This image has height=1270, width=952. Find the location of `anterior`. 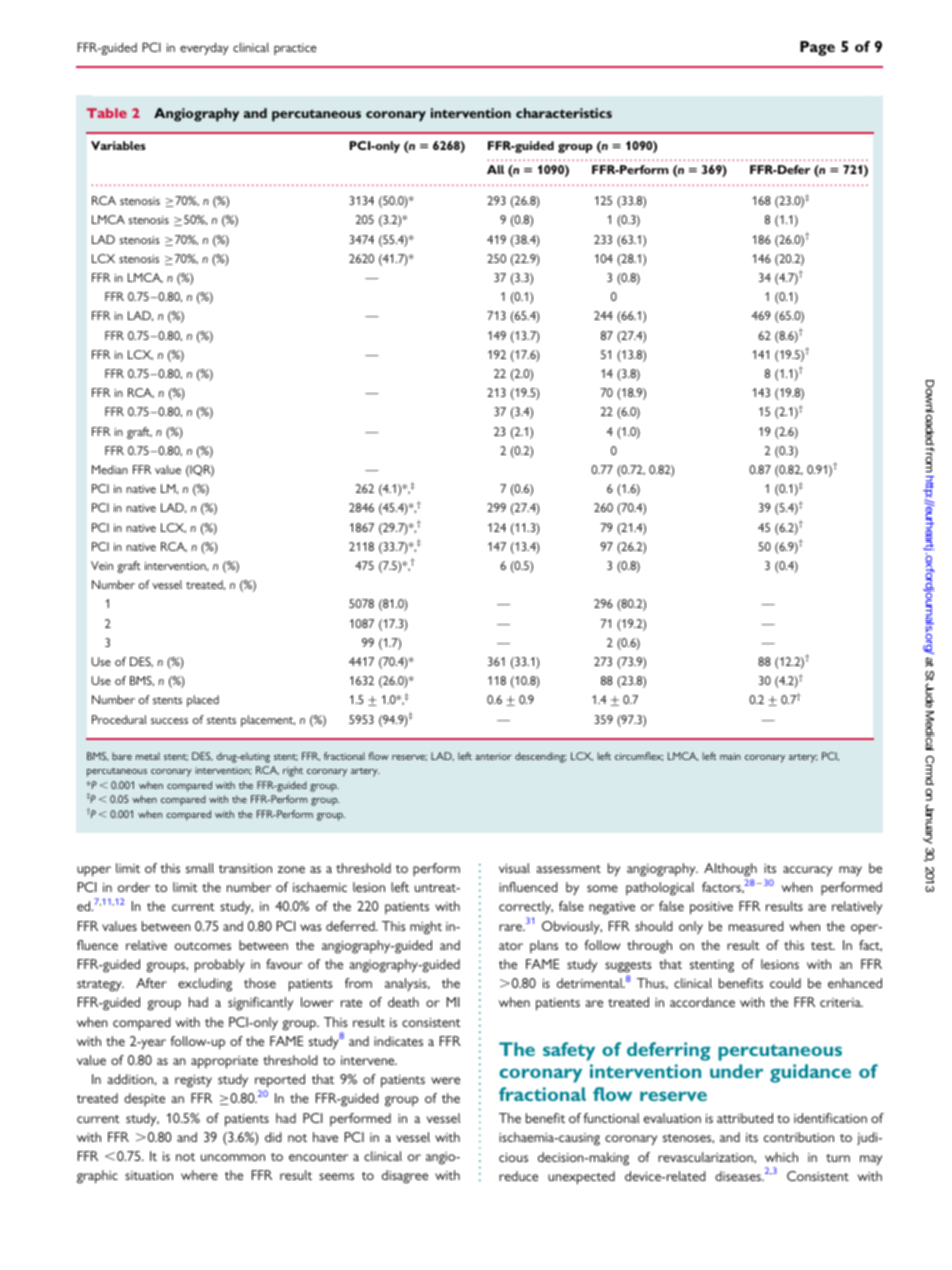

anterior is located at coordinates (493, 756).
